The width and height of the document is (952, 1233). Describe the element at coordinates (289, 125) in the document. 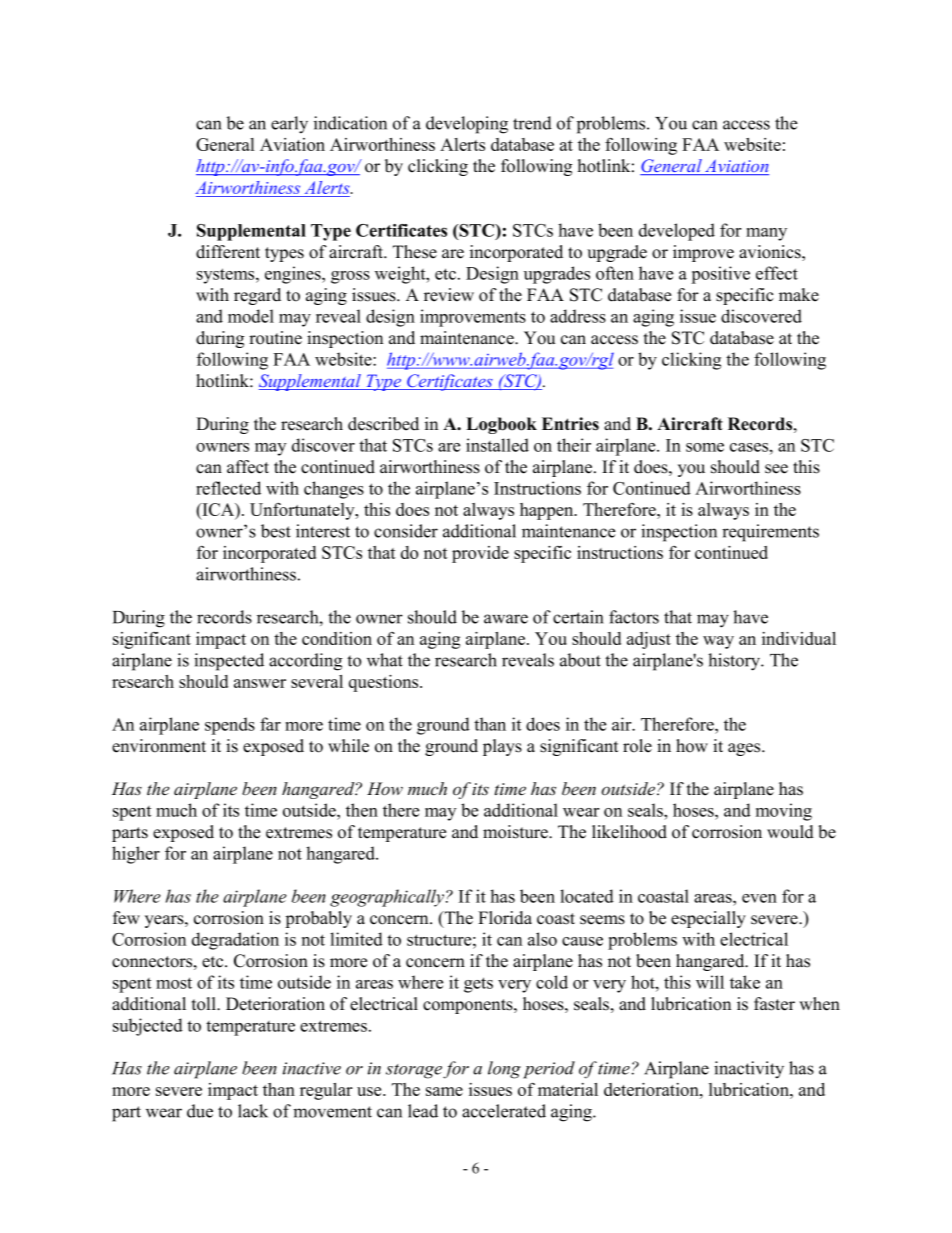

I see `early` at that location.
